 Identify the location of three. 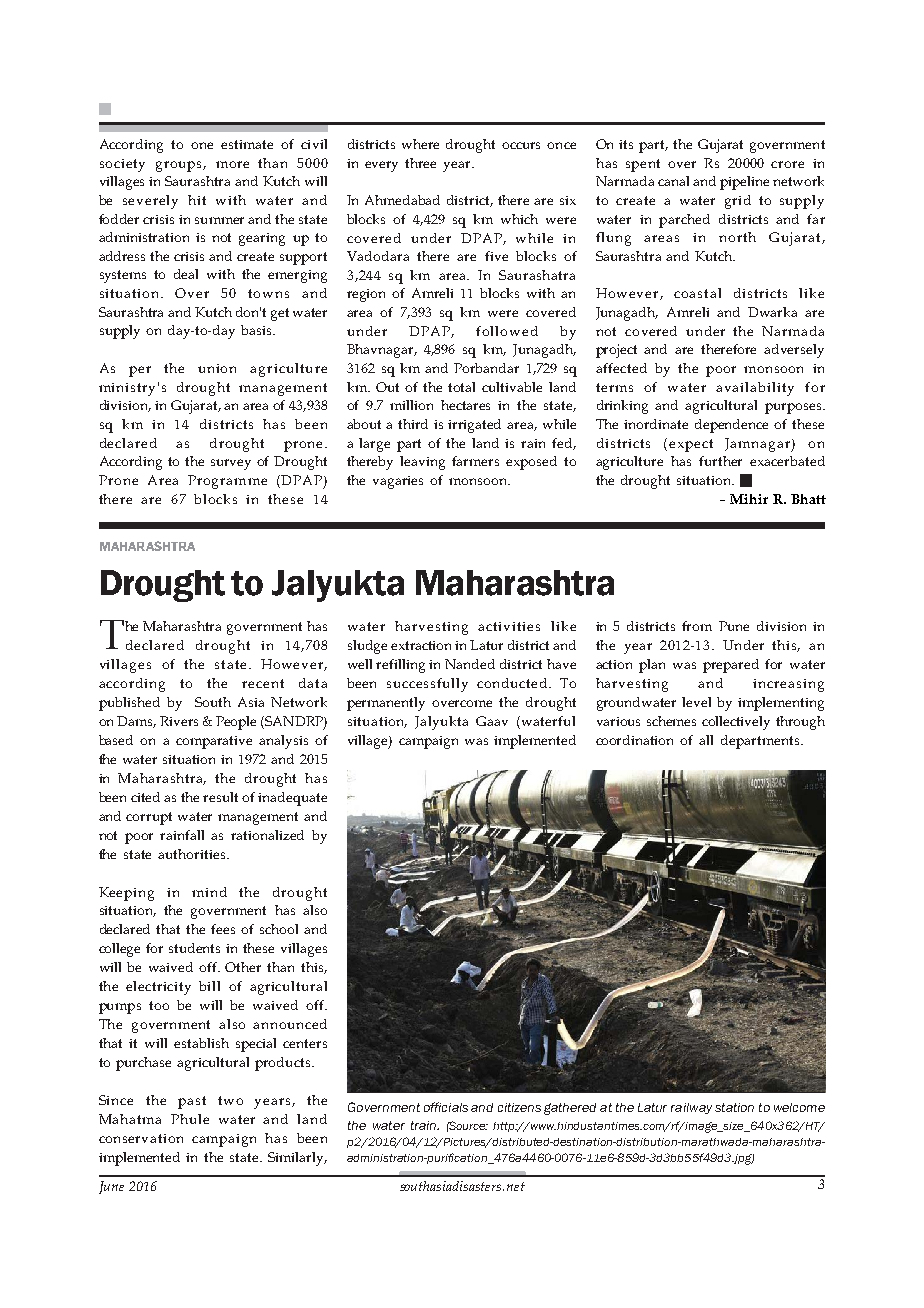
(420, 163).
